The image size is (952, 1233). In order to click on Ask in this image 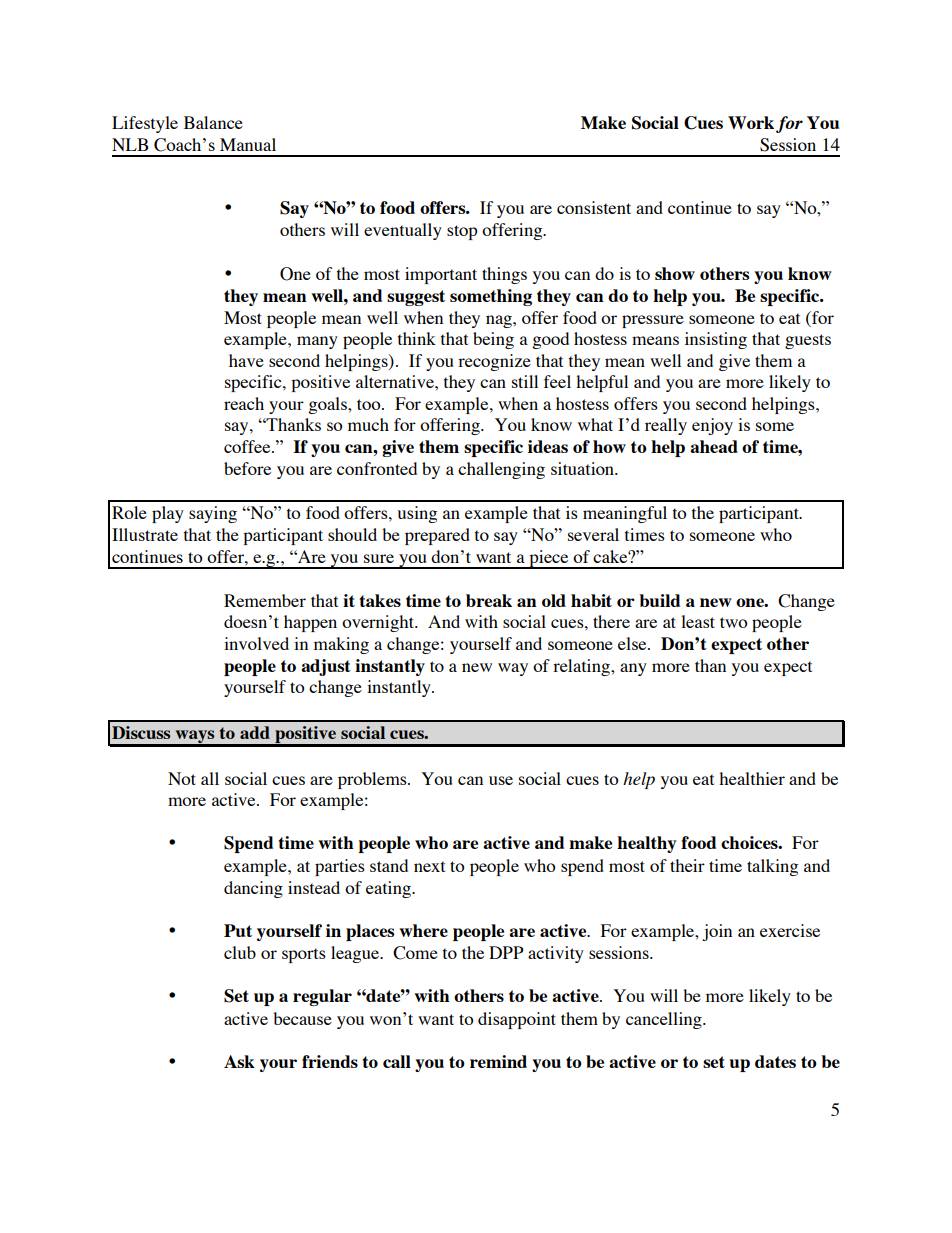, I will do `click(239, 1061)`.
